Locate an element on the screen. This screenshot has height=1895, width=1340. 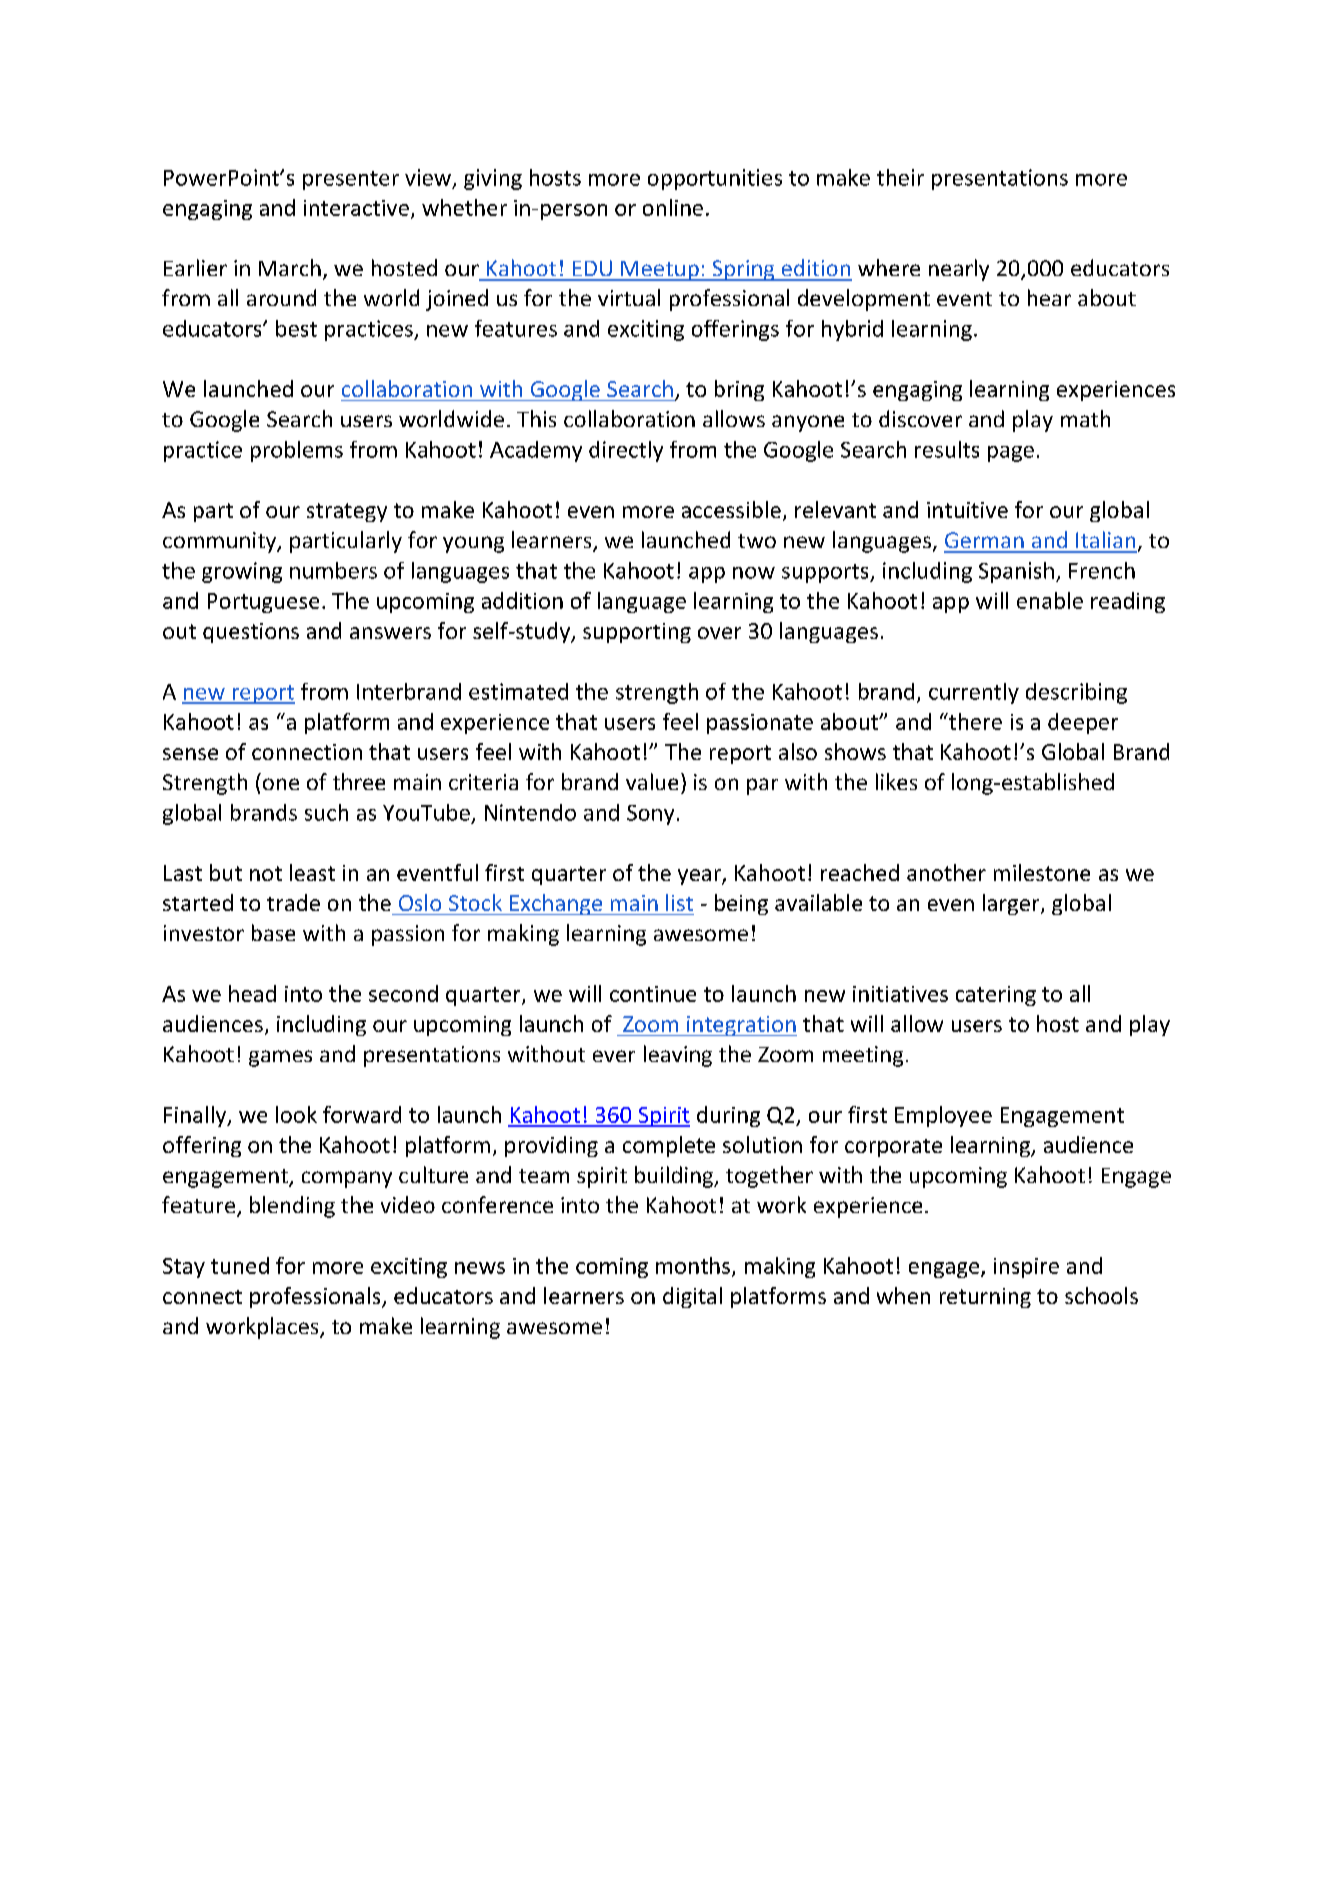
supporting is located at coordinates (637, 633).
